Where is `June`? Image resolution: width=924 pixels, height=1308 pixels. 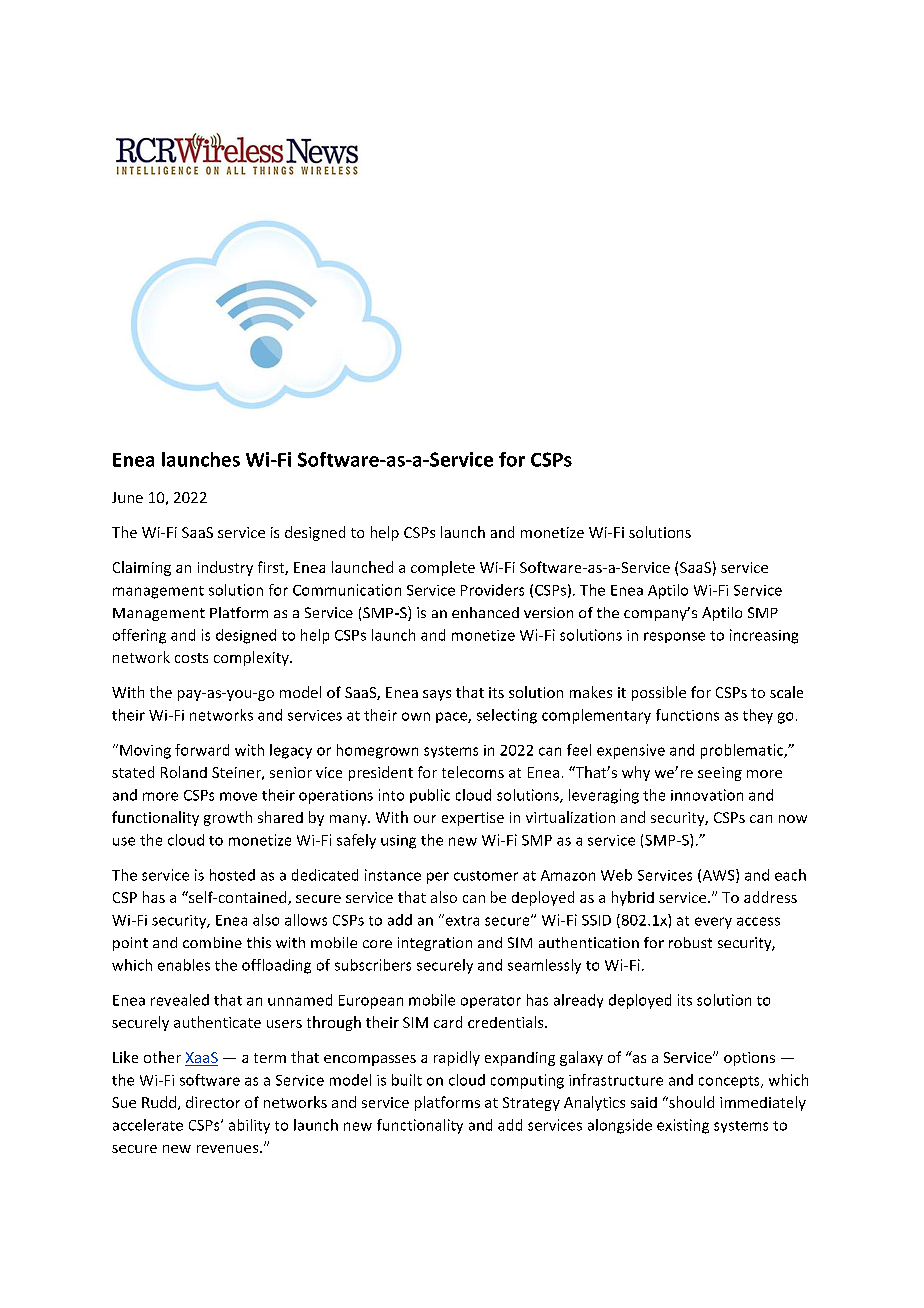 June is located at coordinates (127, 497).
